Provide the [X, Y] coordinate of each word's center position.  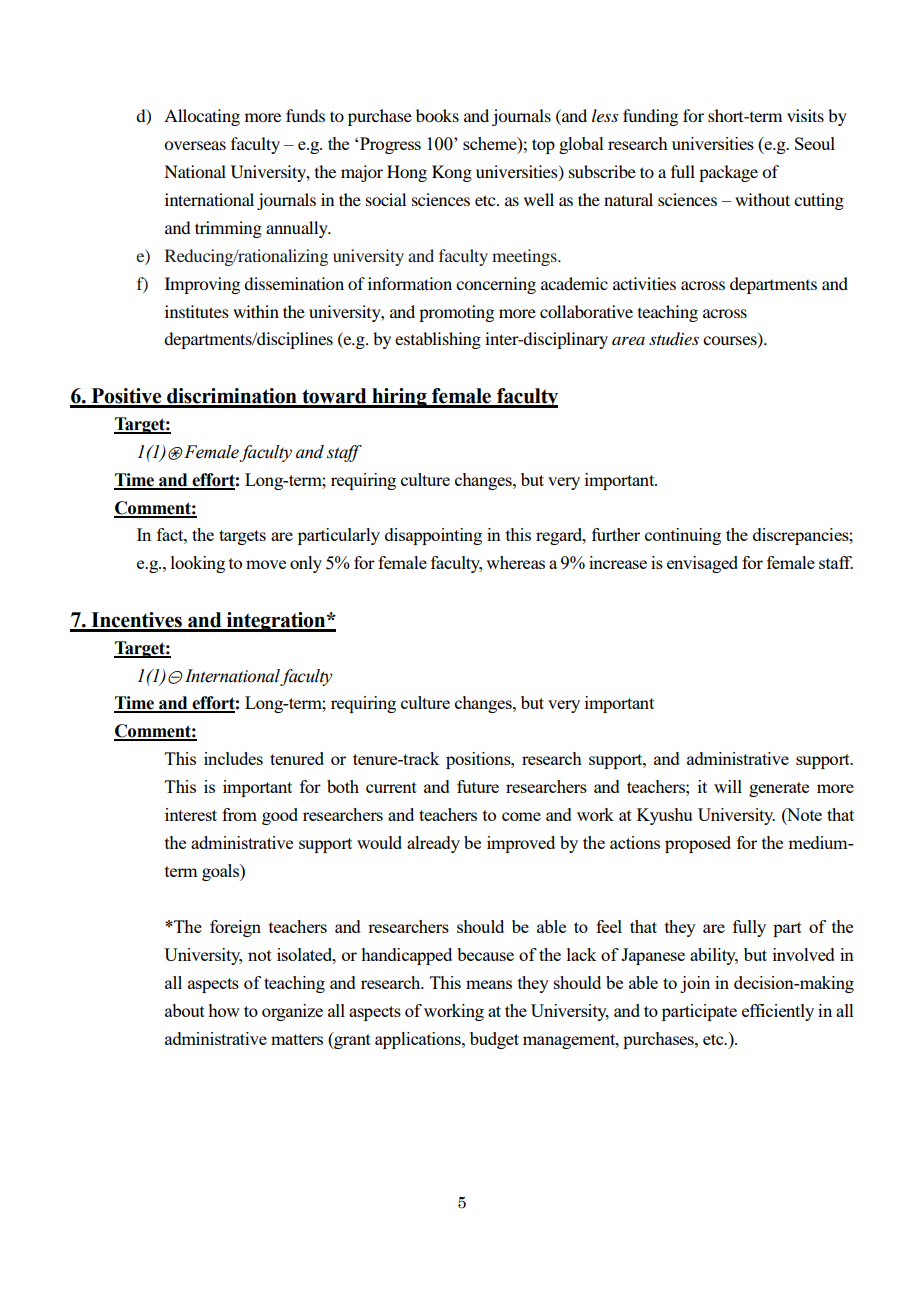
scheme [491, 143]
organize [292, 1012]
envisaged [702, 564]
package [728, 173]
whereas [515, 562]
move [266, 564]
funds [305, 115]
